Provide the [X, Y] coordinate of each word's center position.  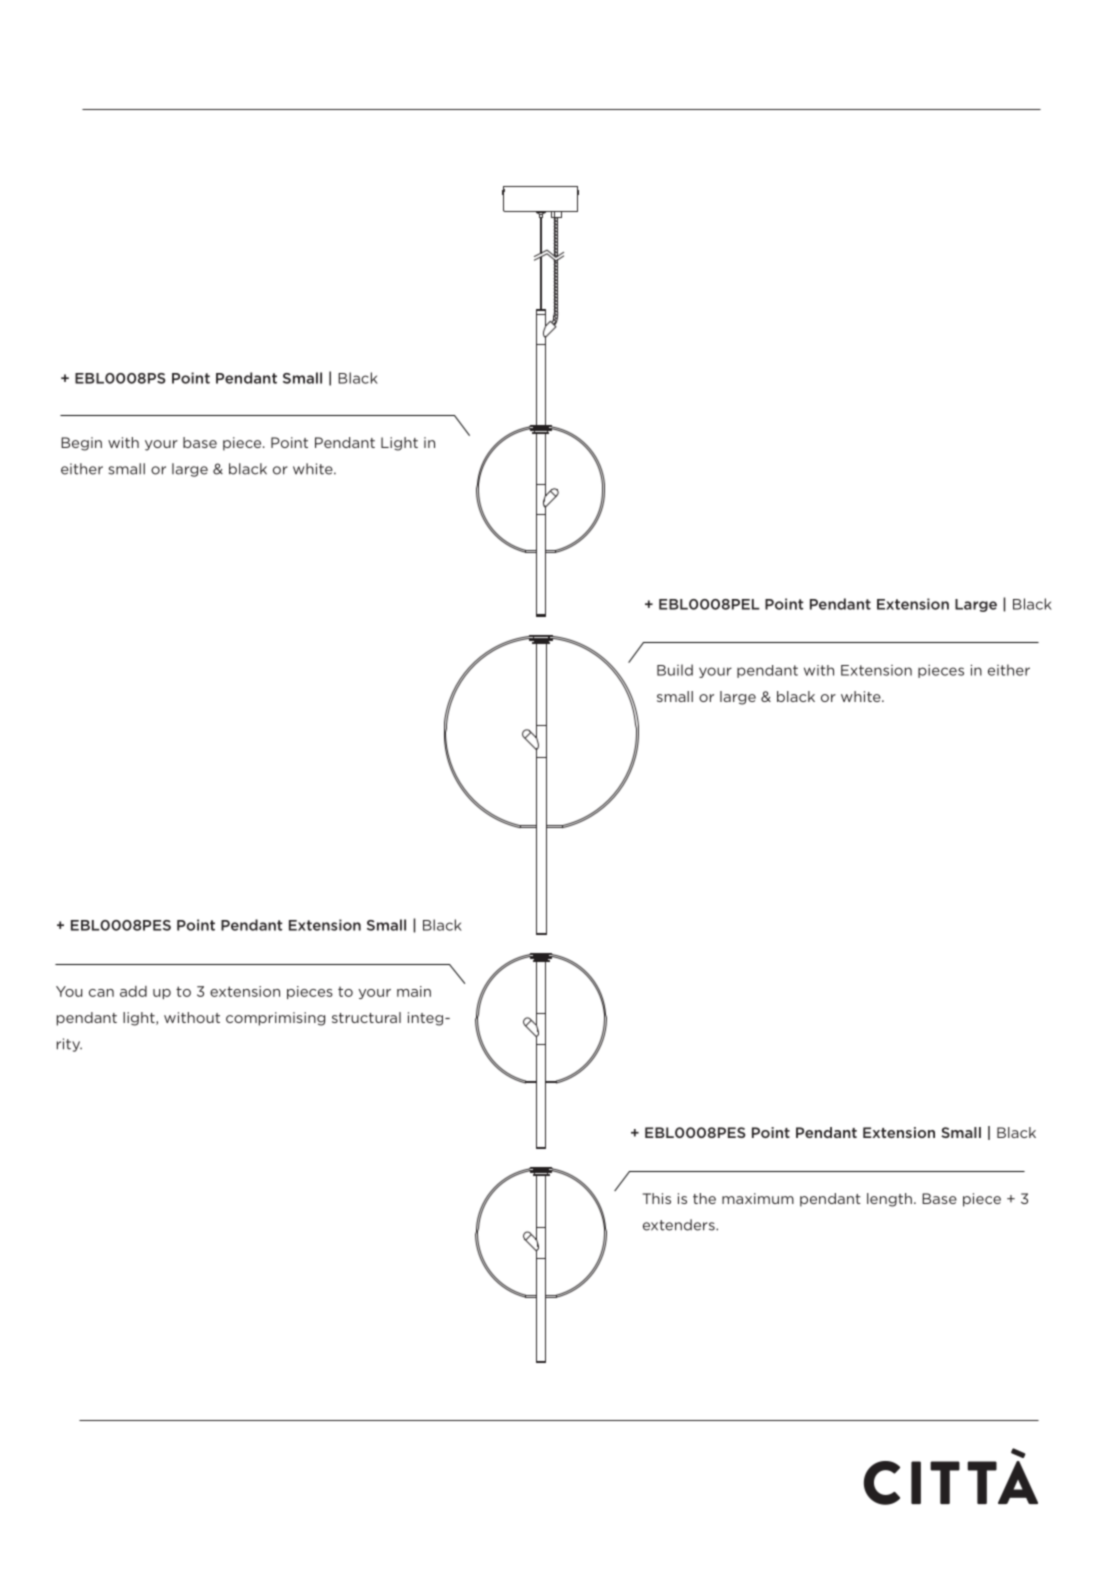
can [101, 993]
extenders [680, 1225]
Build [675, 670]
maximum [758, 1198]
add [133, 991]
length [889, 1200]
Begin [81, 444]
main [414, 991]
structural [366, 1017]
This [657, 1198]
